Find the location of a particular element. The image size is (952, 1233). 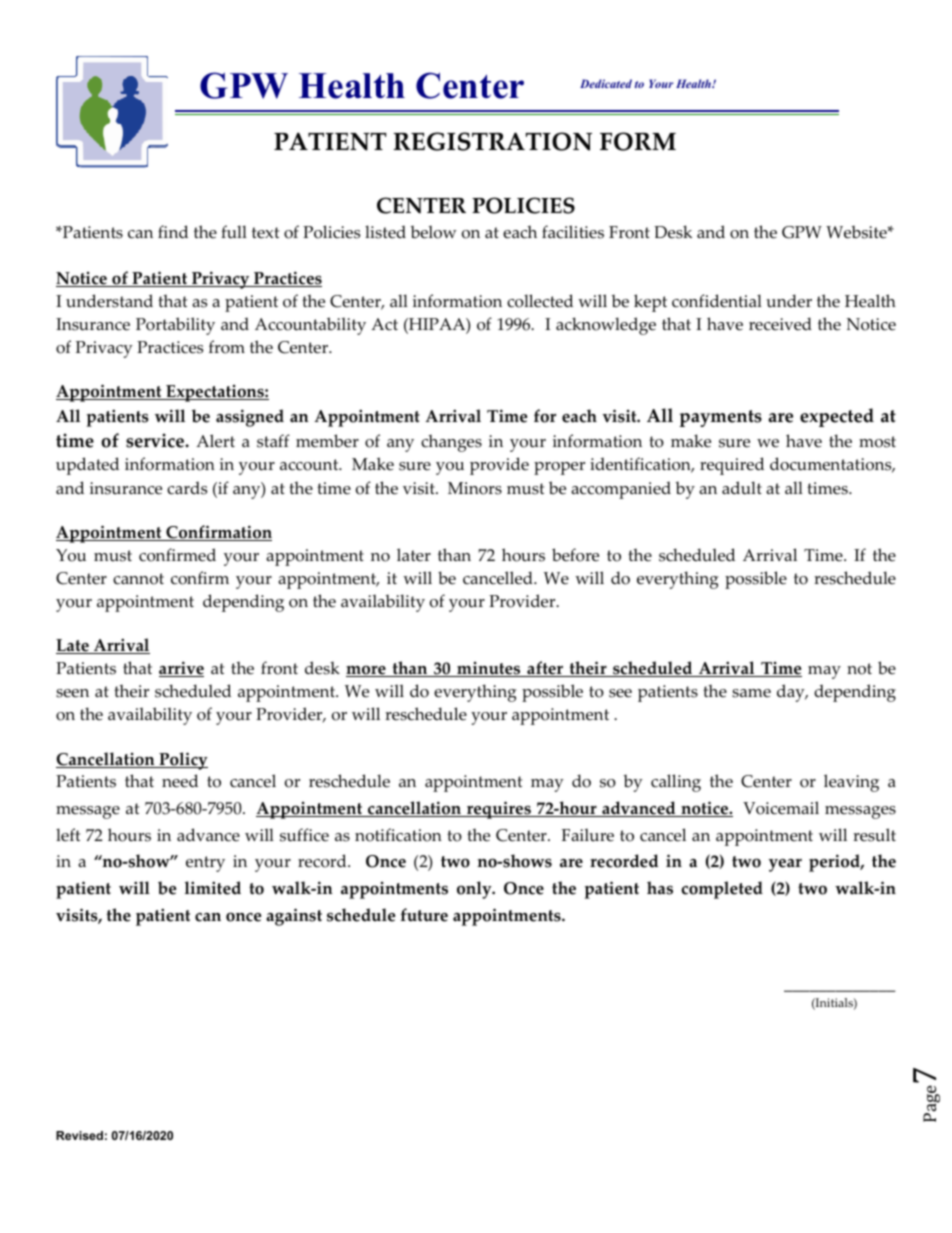

REGISTRATION is located at coordinates (492, 141).
